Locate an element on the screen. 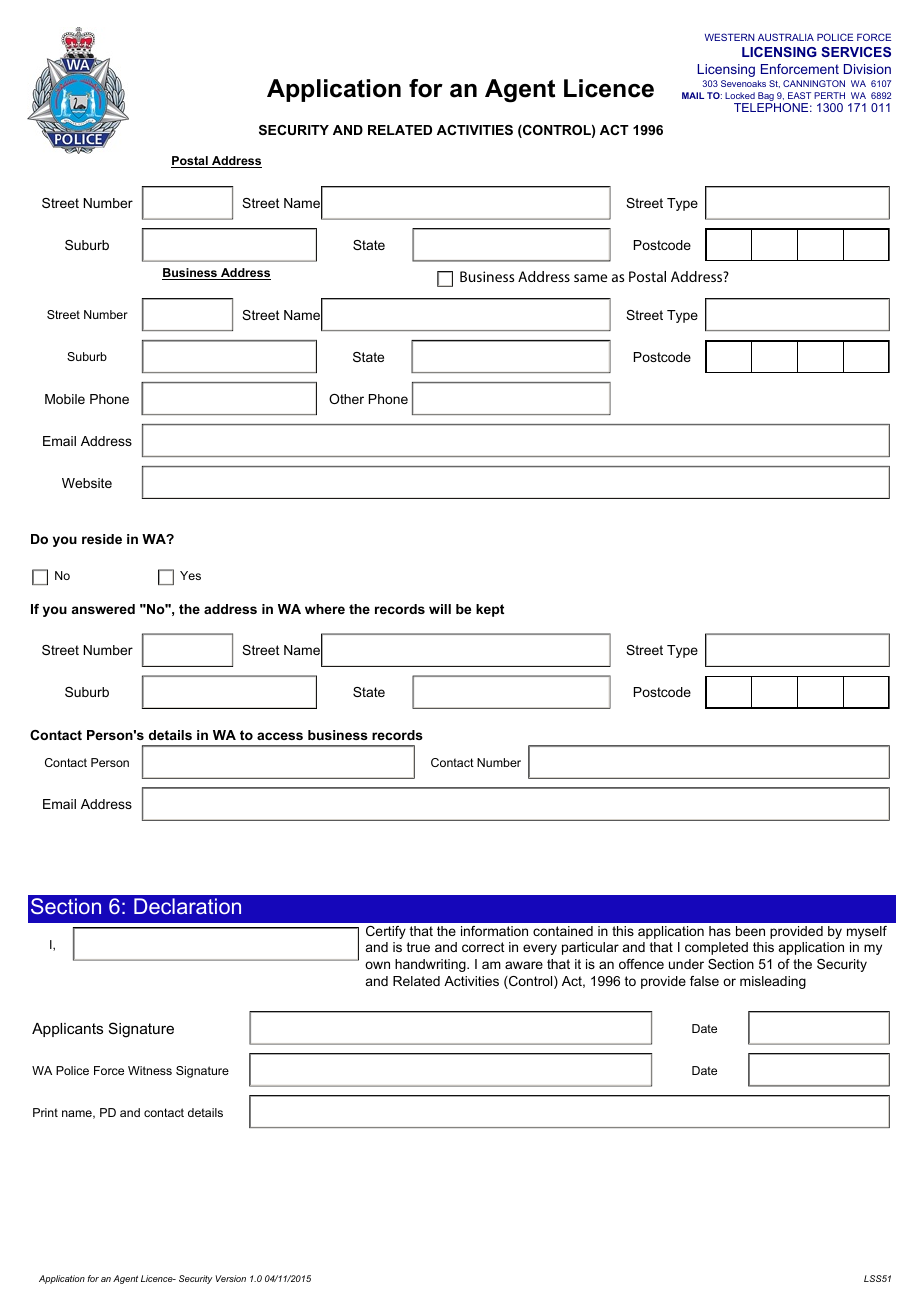  Version is located at coordinates (230, 1278).
